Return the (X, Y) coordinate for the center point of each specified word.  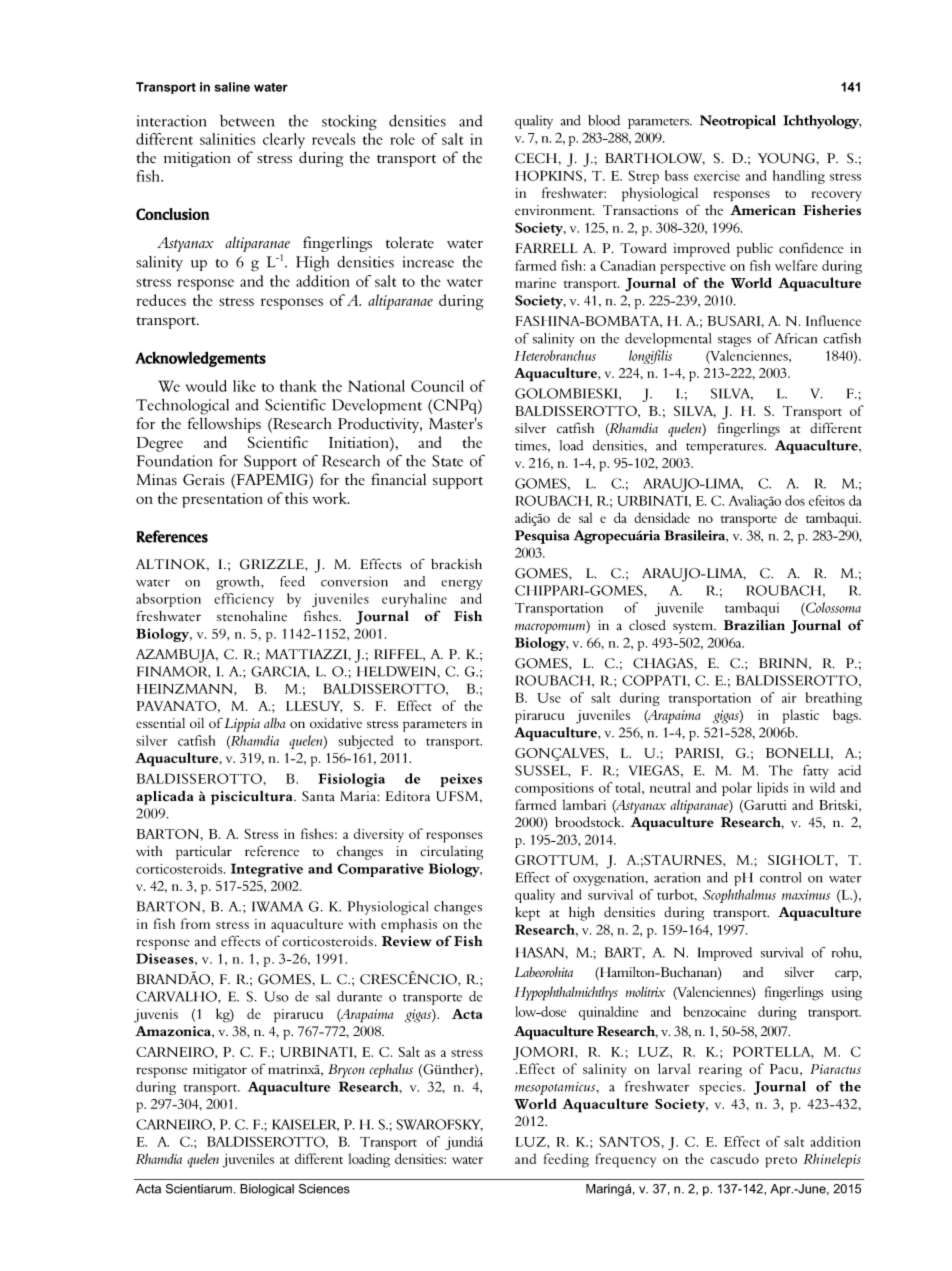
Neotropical (738, 122)
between (247, 121)
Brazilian (754, 625)
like (244, 386)
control (780, 877)
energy (461, 585)
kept (527, 914)
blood (604, 120)
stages (734, 341)
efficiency (244, 600)
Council (437, 386)
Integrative (267, 870)
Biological (267, 1190)
